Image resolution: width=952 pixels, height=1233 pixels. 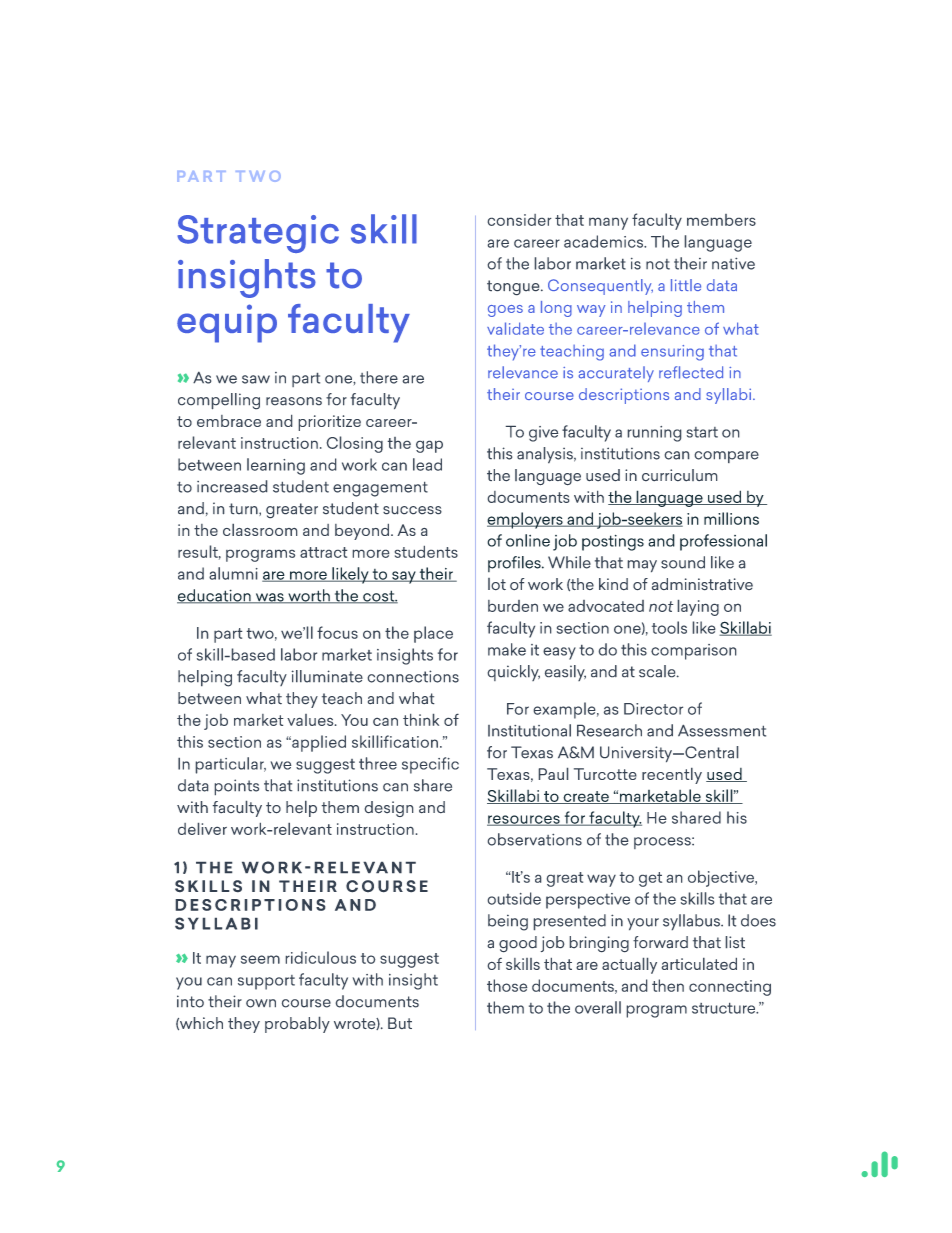 I want to click on employers, so click(x=526, y=520).
